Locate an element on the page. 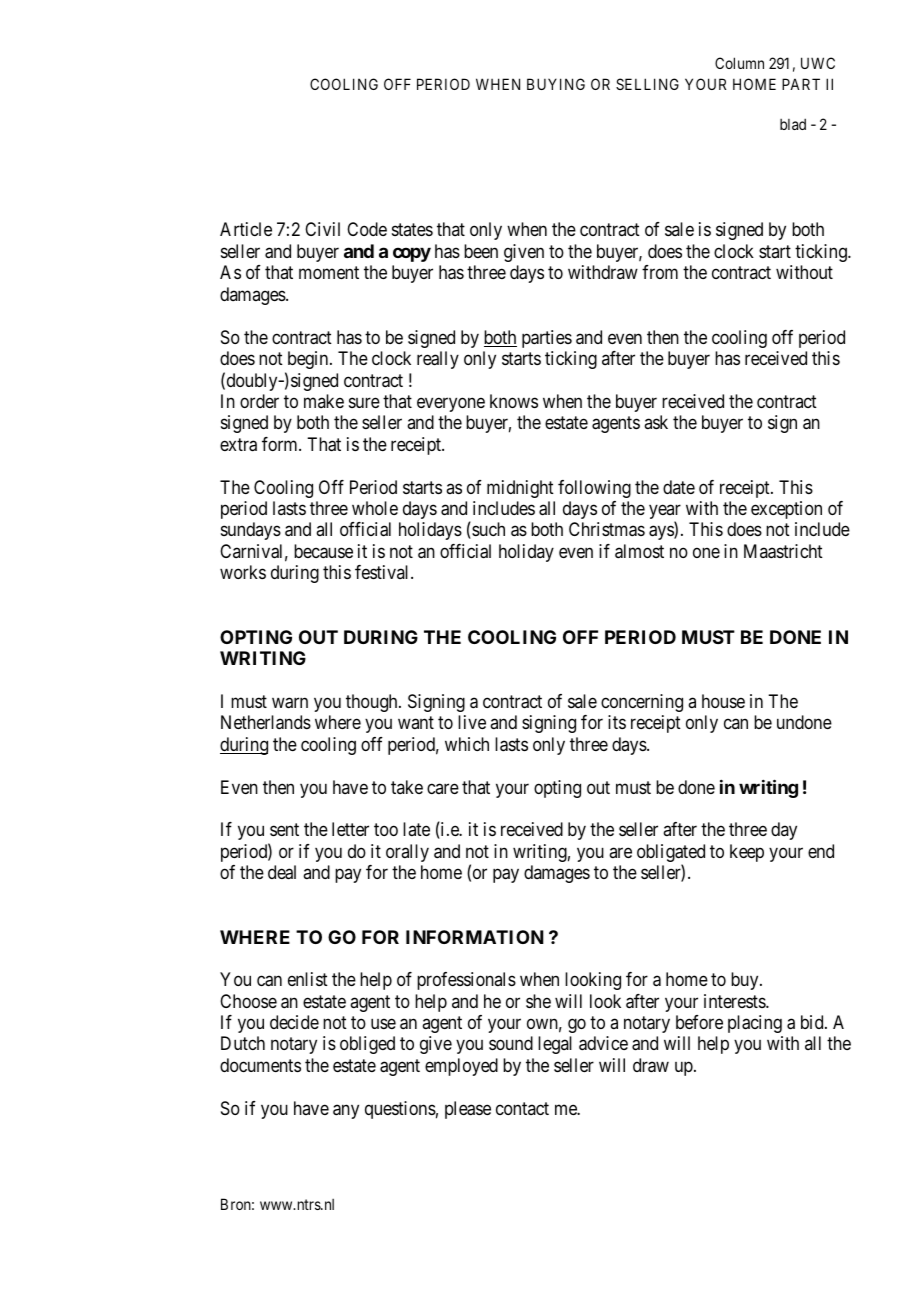  documents is located at coordinates (260, 1065).
